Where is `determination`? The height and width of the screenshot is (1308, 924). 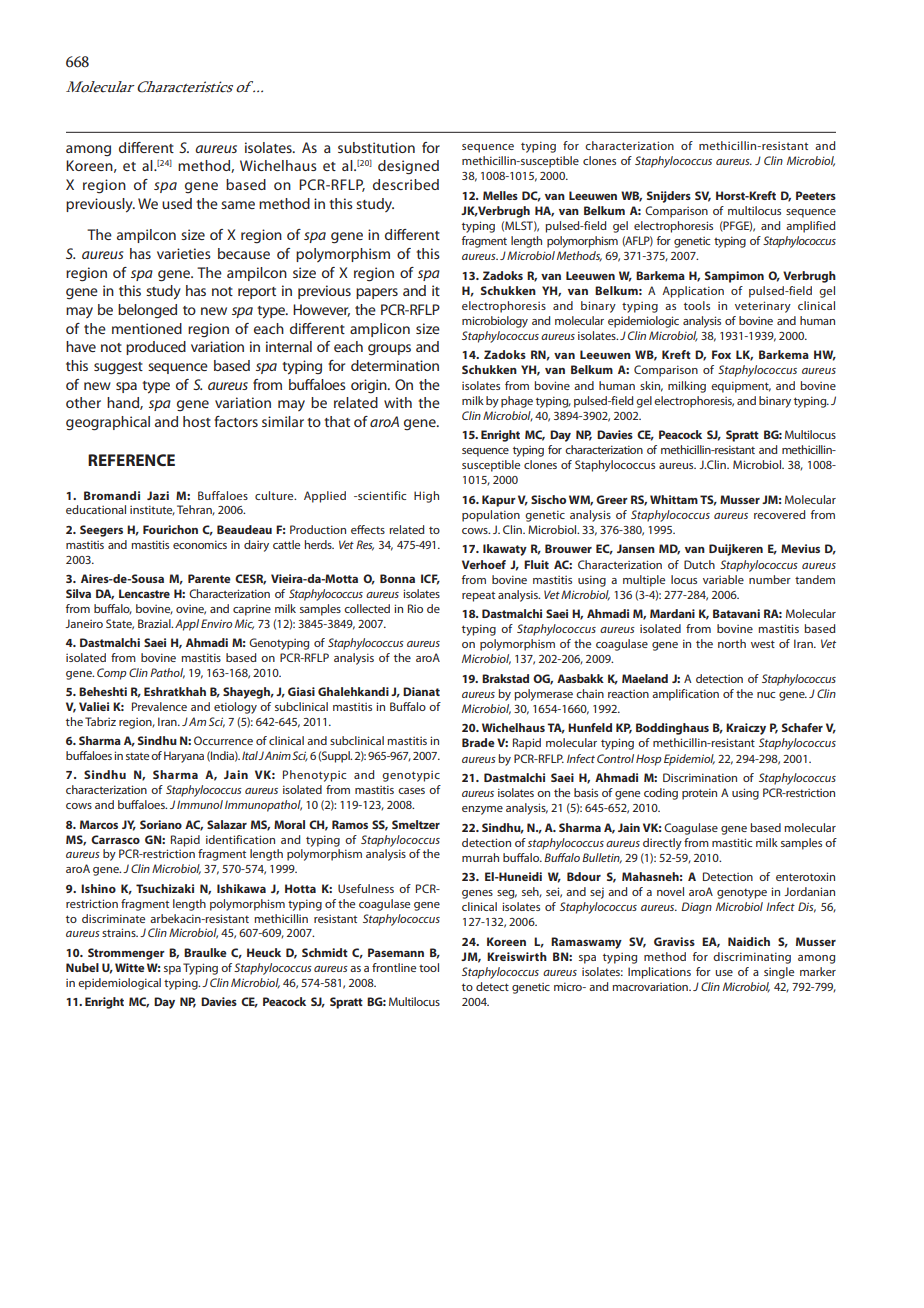
determination is located at coordinates (395, 365).
